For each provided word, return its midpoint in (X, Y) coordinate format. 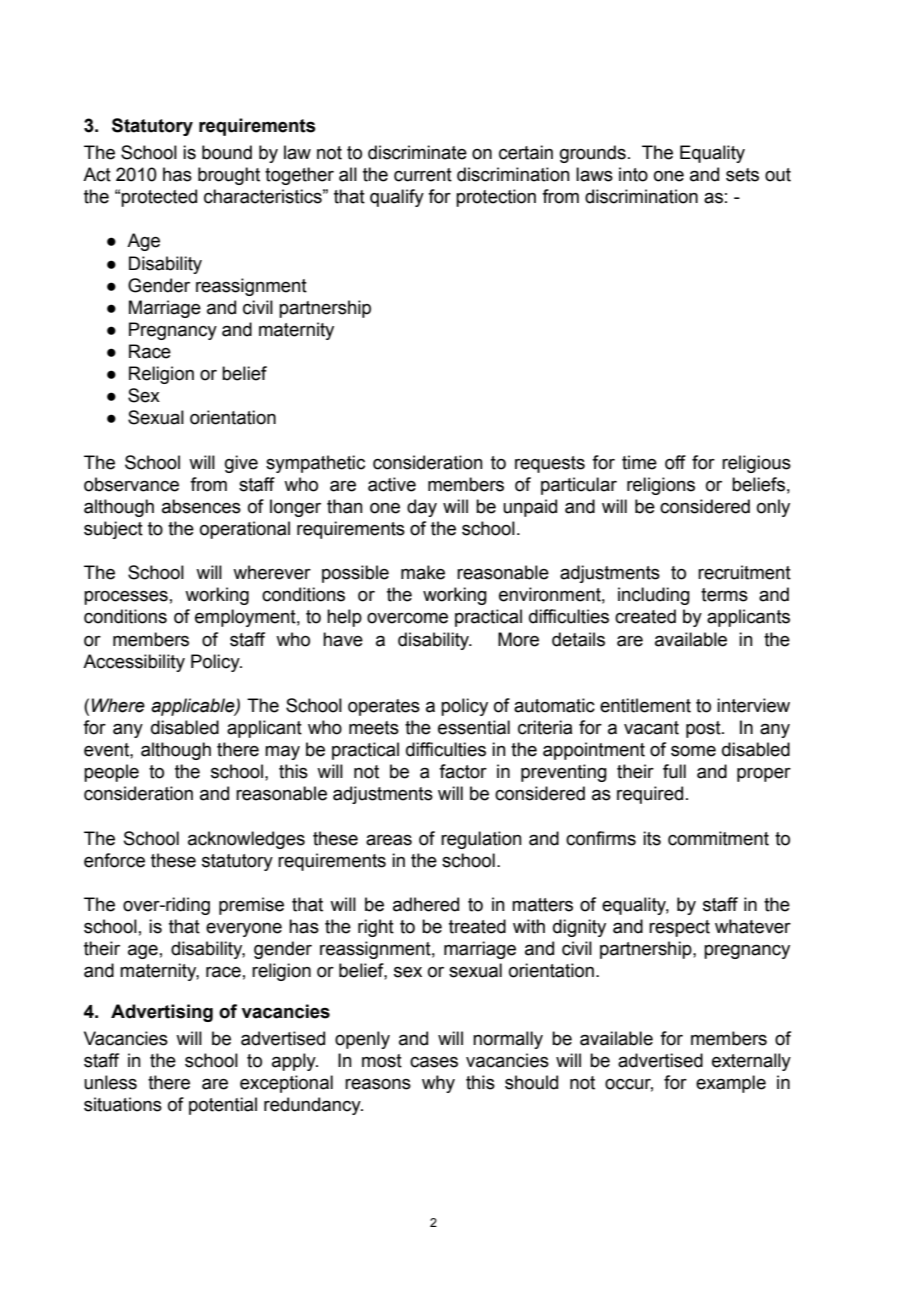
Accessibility (134, 663)
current (423, 175)
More (518, 639)
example (731, 1084)
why (438, 1084)
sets (742, 175)
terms (724, 595)
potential (223, 1106)
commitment (718, 838)
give (241, 464)
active (392, 484)
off (675, 462)
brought (229, 176)
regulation (481, 840)
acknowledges (246, 840)
